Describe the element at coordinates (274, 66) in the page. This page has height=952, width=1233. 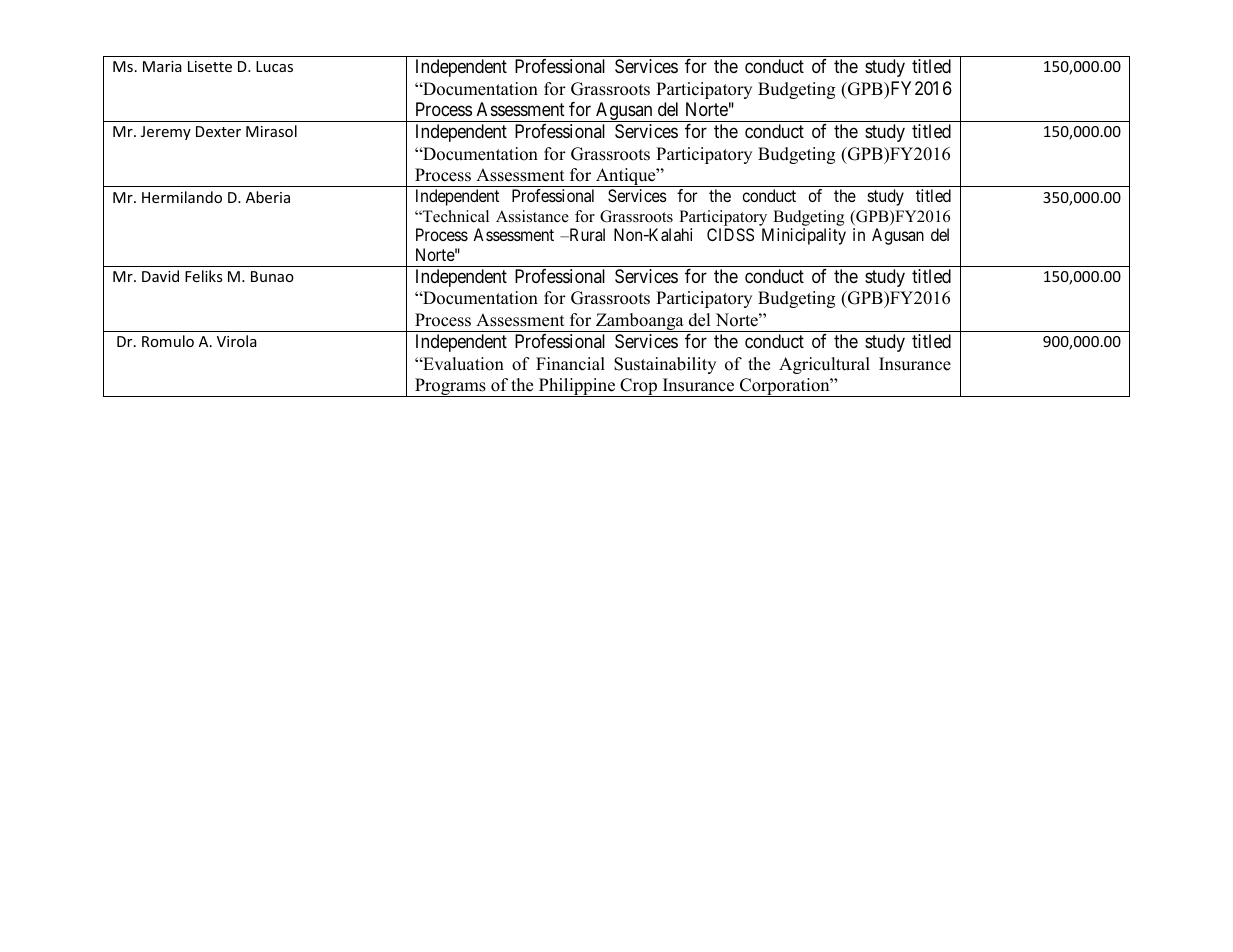
I see `Lucas` at that location.
